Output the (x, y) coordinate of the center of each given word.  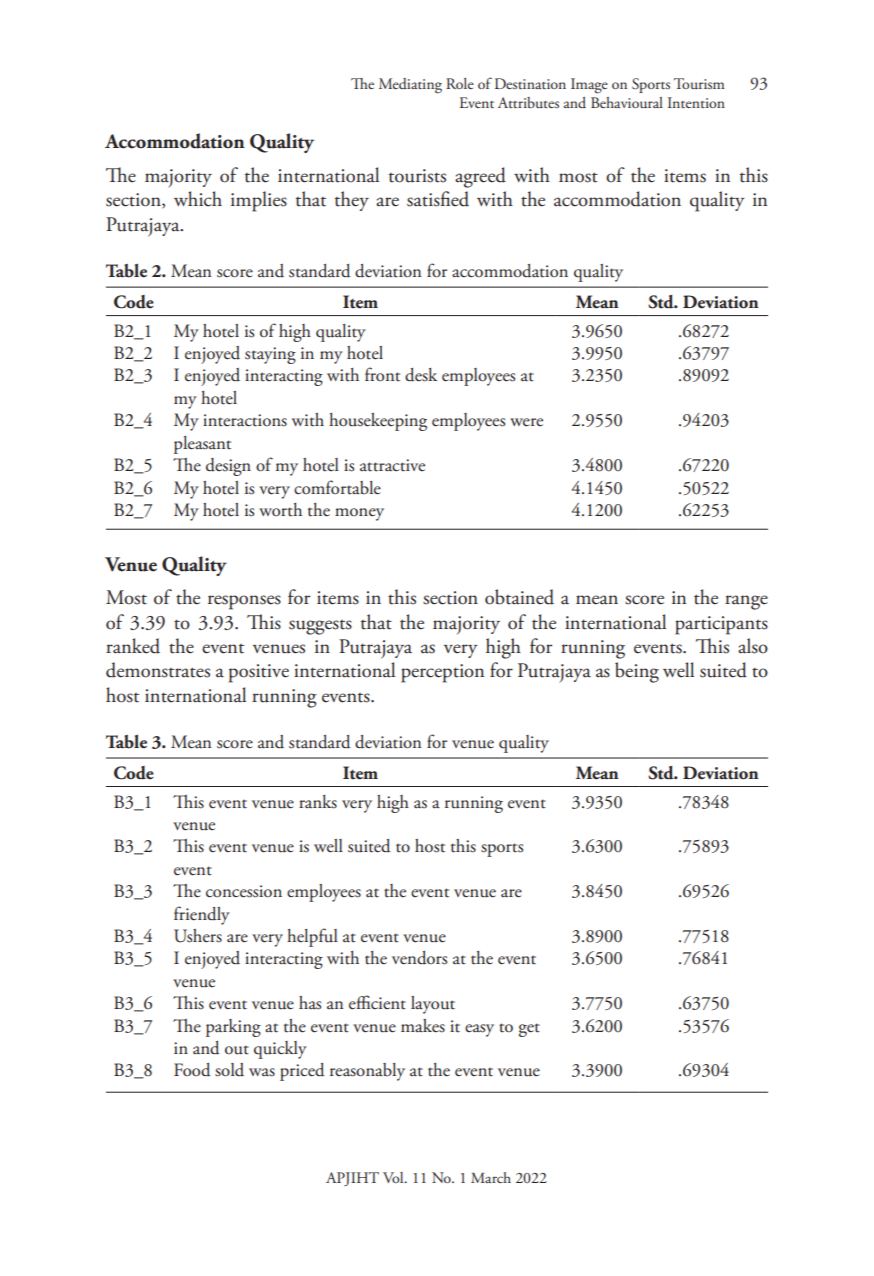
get (529, 1030)
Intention (696, 102)
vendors (419, 958)
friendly (202, 915)
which (198, 199)
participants (721, 625)
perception (442, 673)
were (526, 422)
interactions (245, 420)
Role (460, 83)
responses (244, 602)
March (491, 1177)
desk (421, 375)
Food (192, 1070)
